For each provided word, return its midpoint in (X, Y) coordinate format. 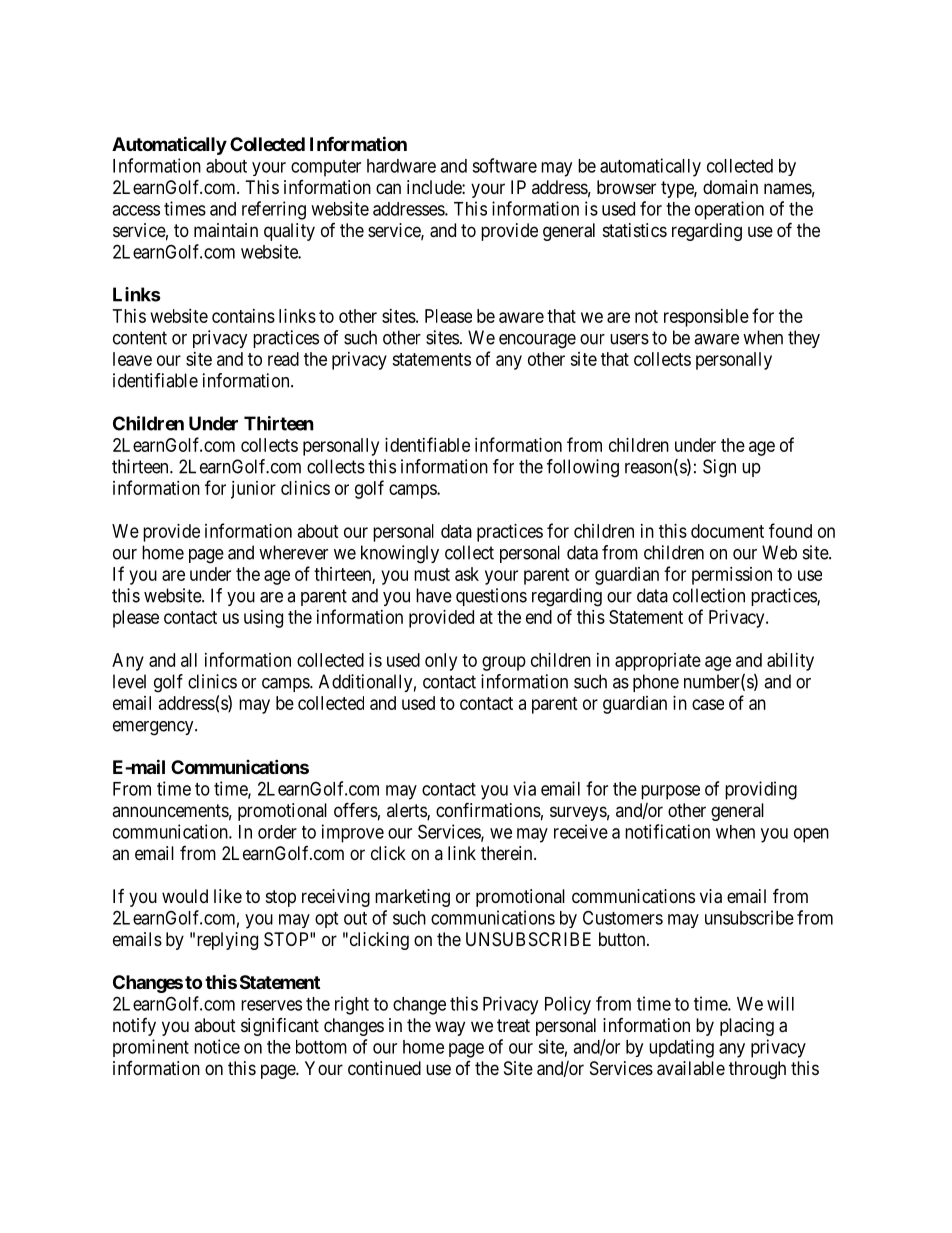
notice (217, 1046)
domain (730, 187)
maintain (226, 230)
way (450, 1028)
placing (747, 1027)
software (504, 165)
